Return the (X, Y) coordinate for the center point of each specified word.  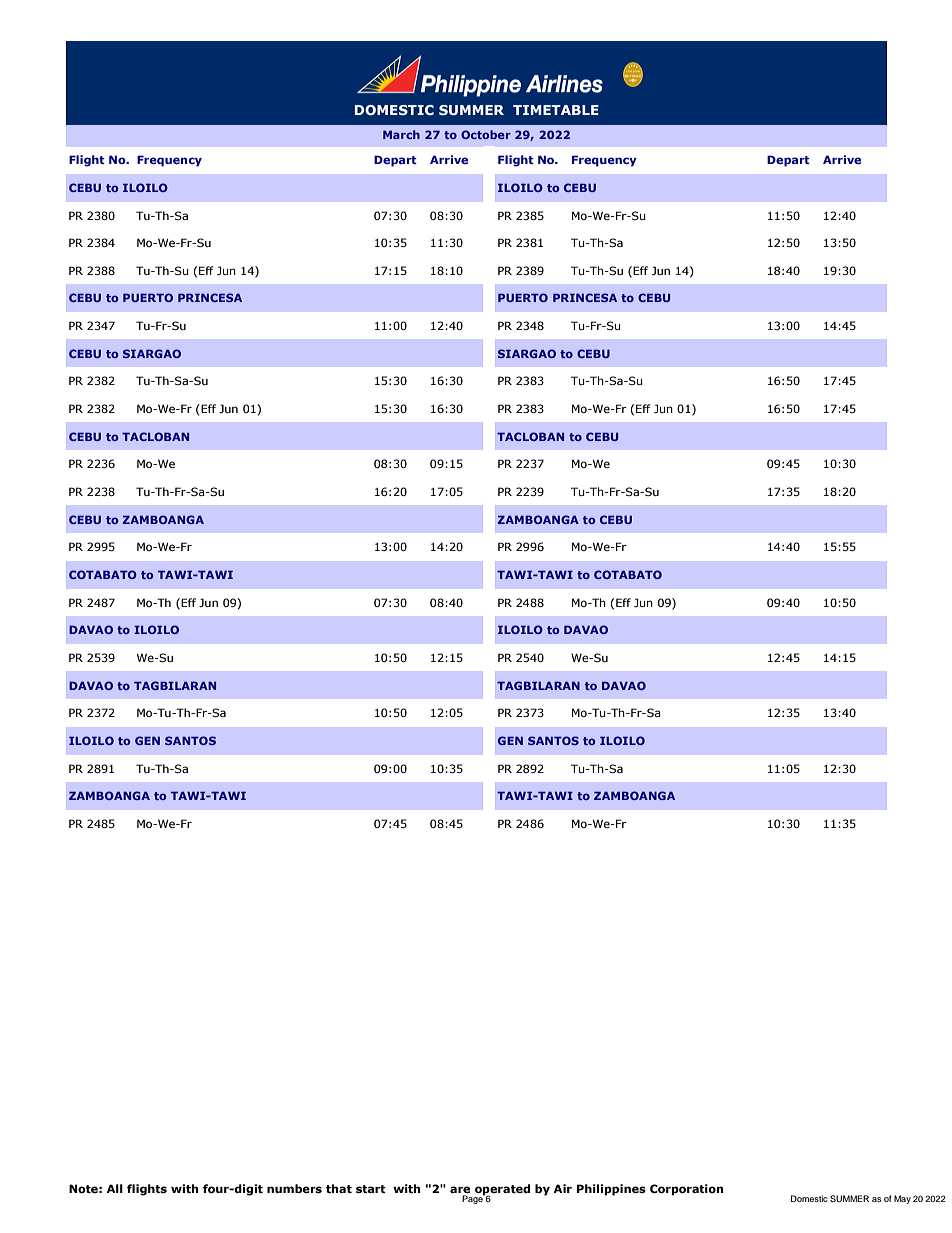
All (115, 1188)
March (401, 134)
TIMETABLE (556, 110)
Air (563, 1188)
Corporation (687, 1190)
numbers (294, 1188)
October (486, 134)
